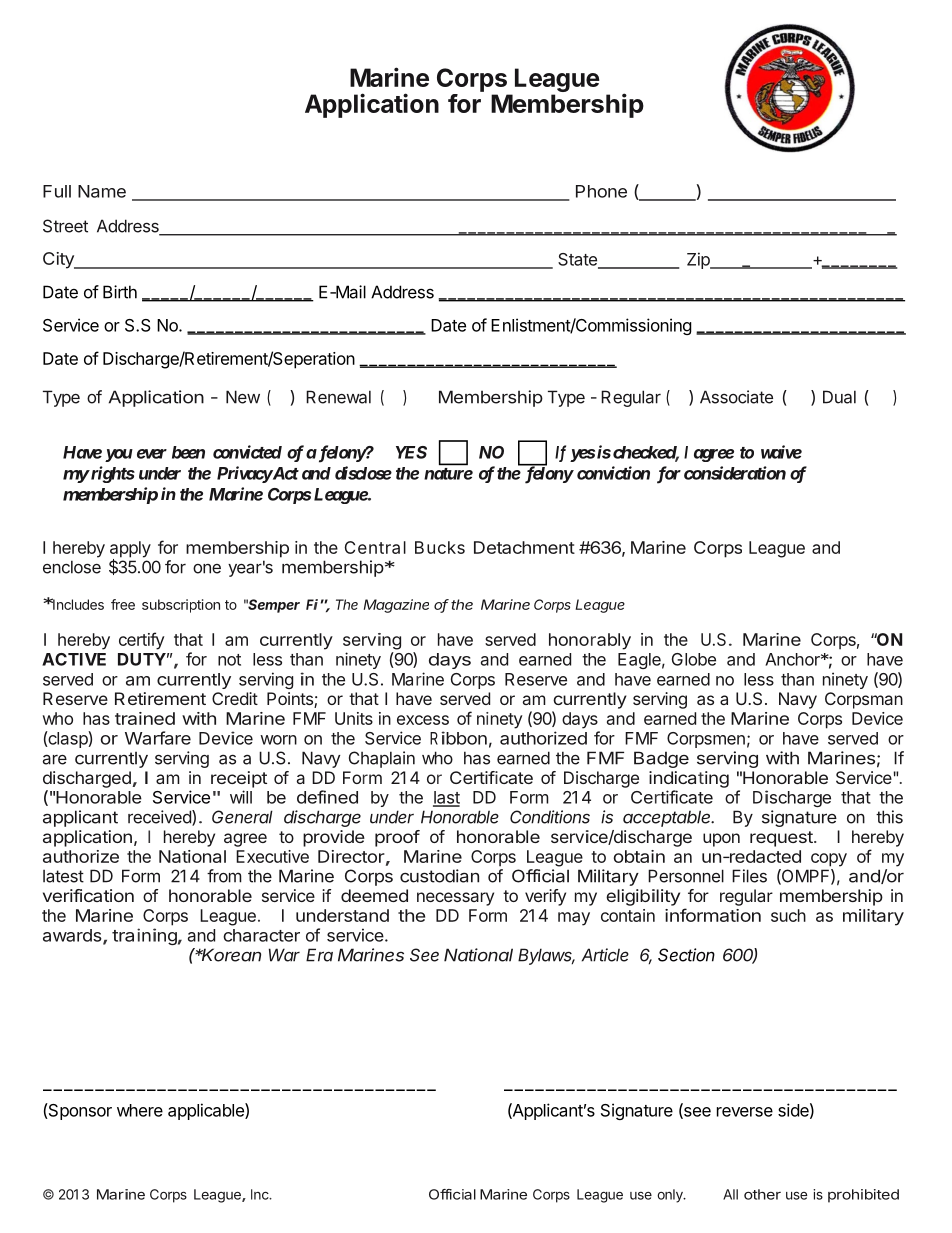 Image resolution: width=952 pixels, height=1233 pixels. Describe the element at coordinates (188, 452) in the screenshot. I see `been` at that location.
